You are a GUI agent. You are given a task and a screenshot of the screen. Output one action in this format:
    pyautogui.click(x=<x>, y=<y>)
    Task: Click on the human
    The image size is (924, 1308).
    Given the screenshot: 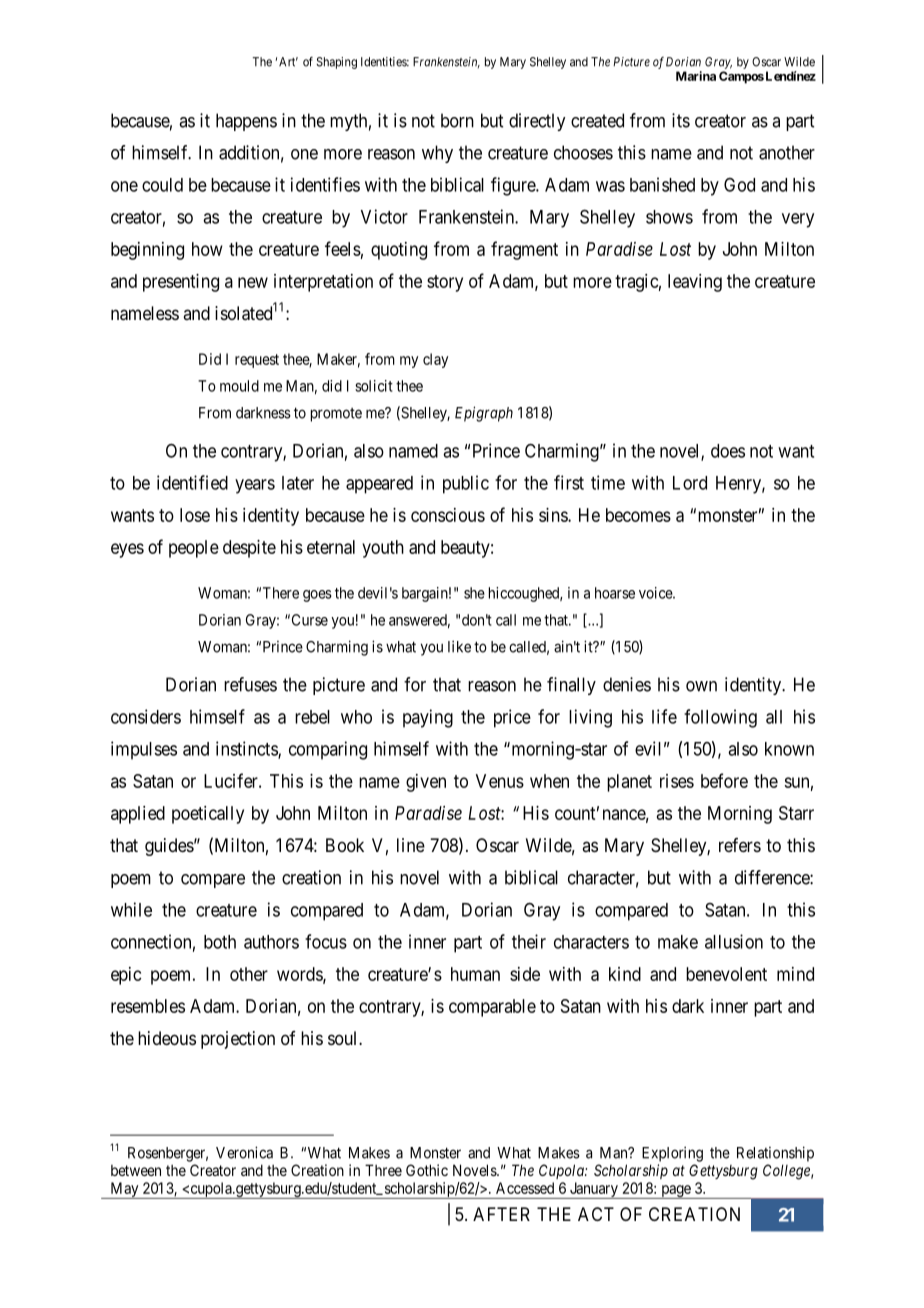 What is the action you would take?
    pyautogui.click(x=475, y=974)
